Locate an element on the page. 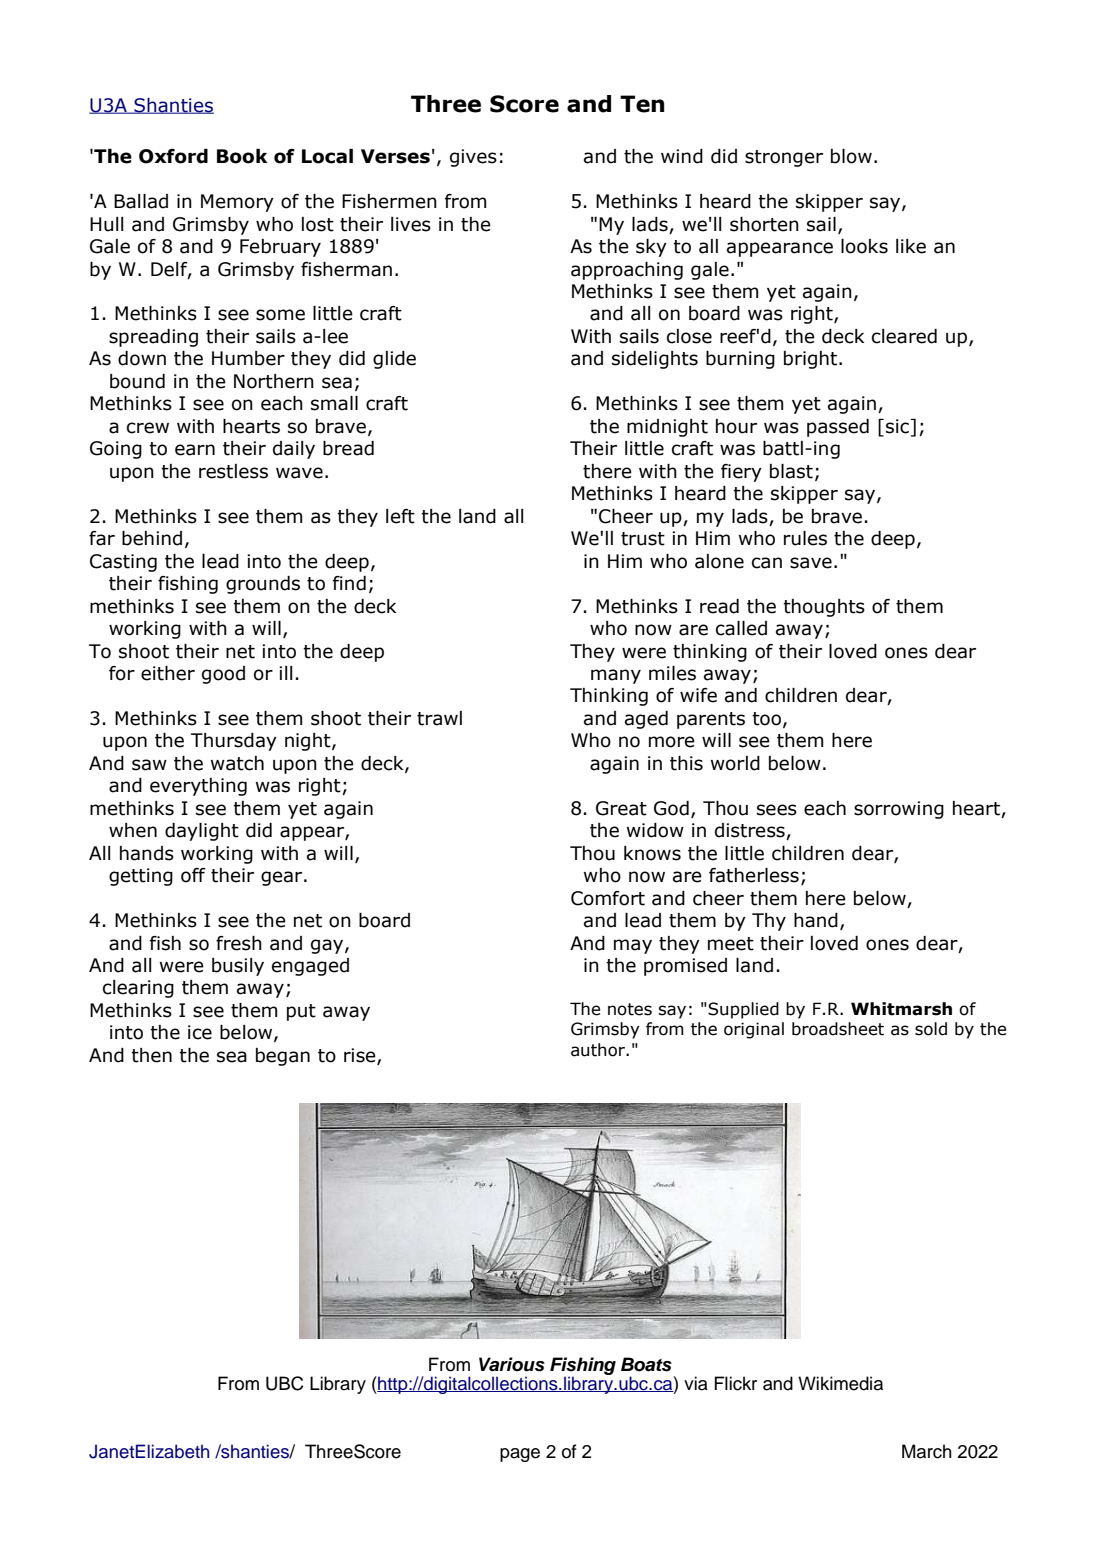  everything is located at coordinates (198, 787).
